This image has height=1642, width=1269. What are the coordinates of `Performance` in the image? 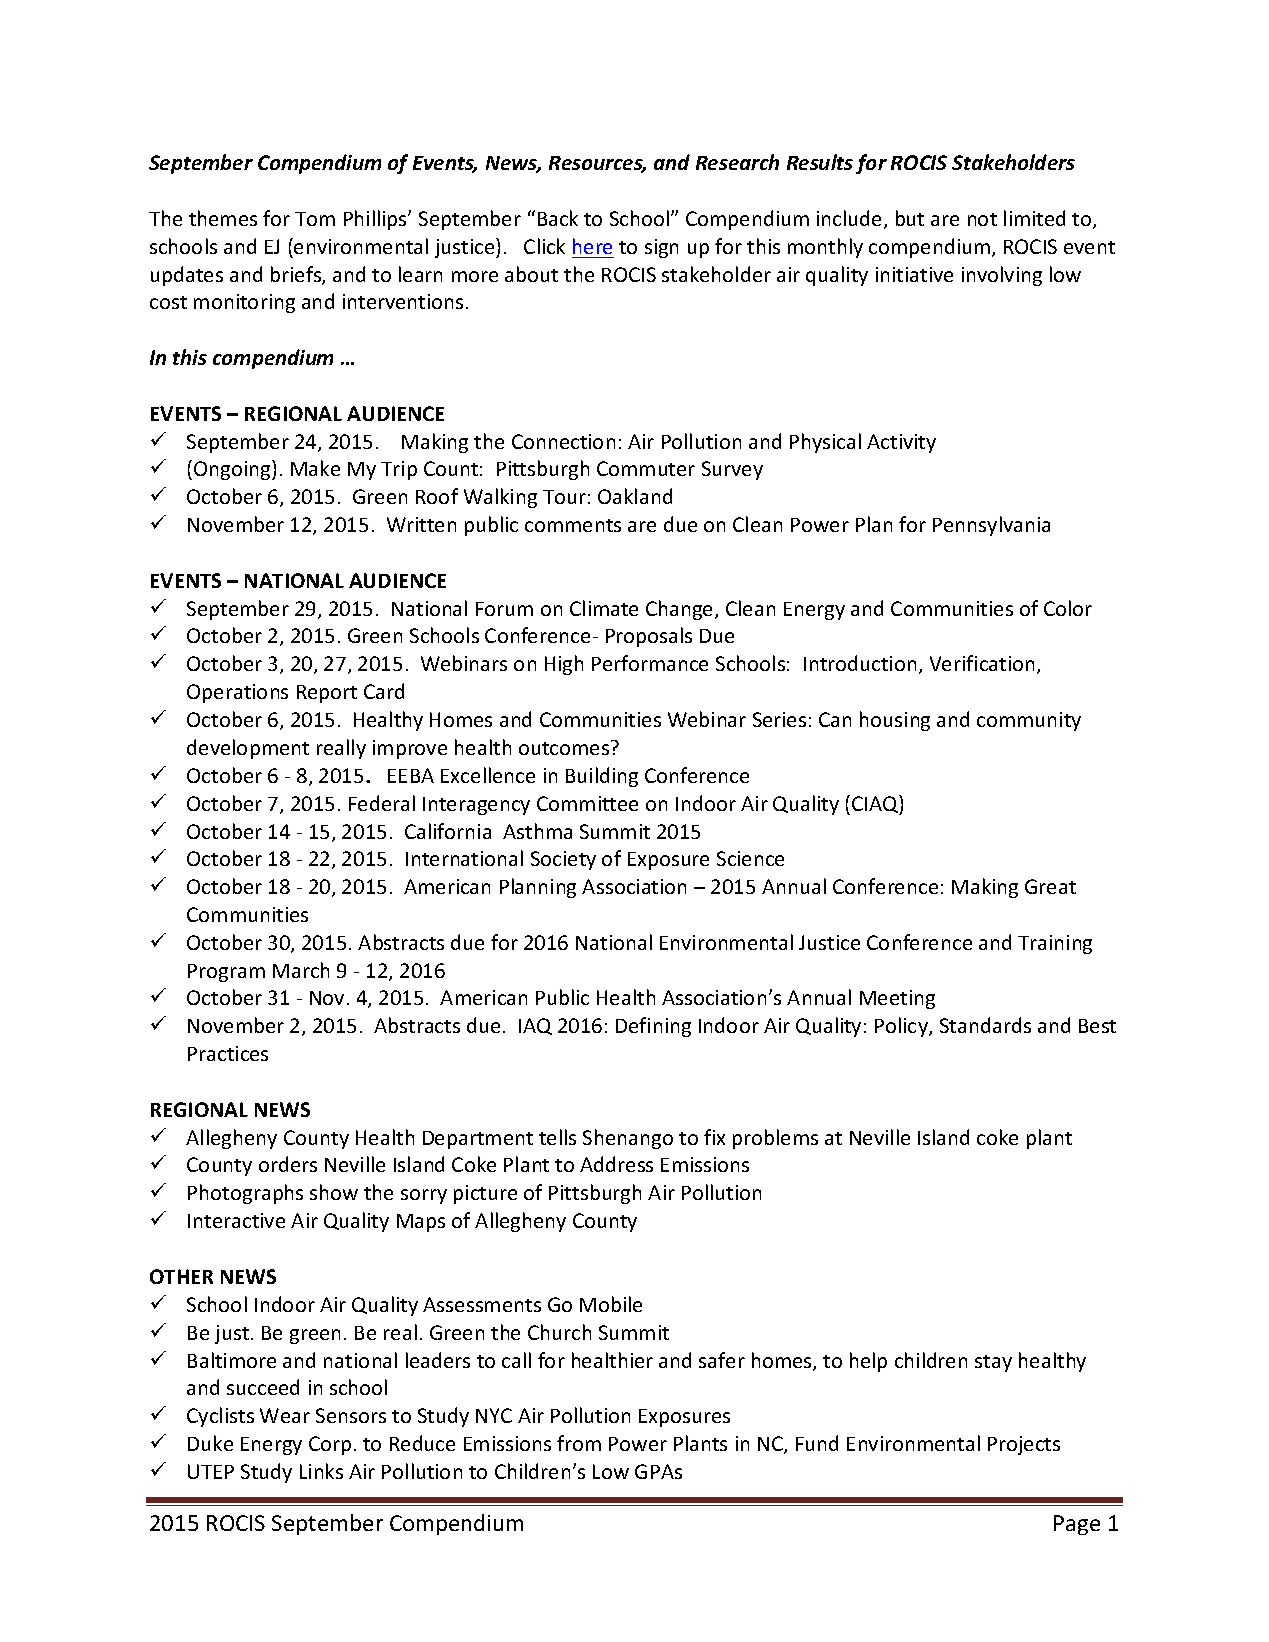 It's located at (650, 663).
